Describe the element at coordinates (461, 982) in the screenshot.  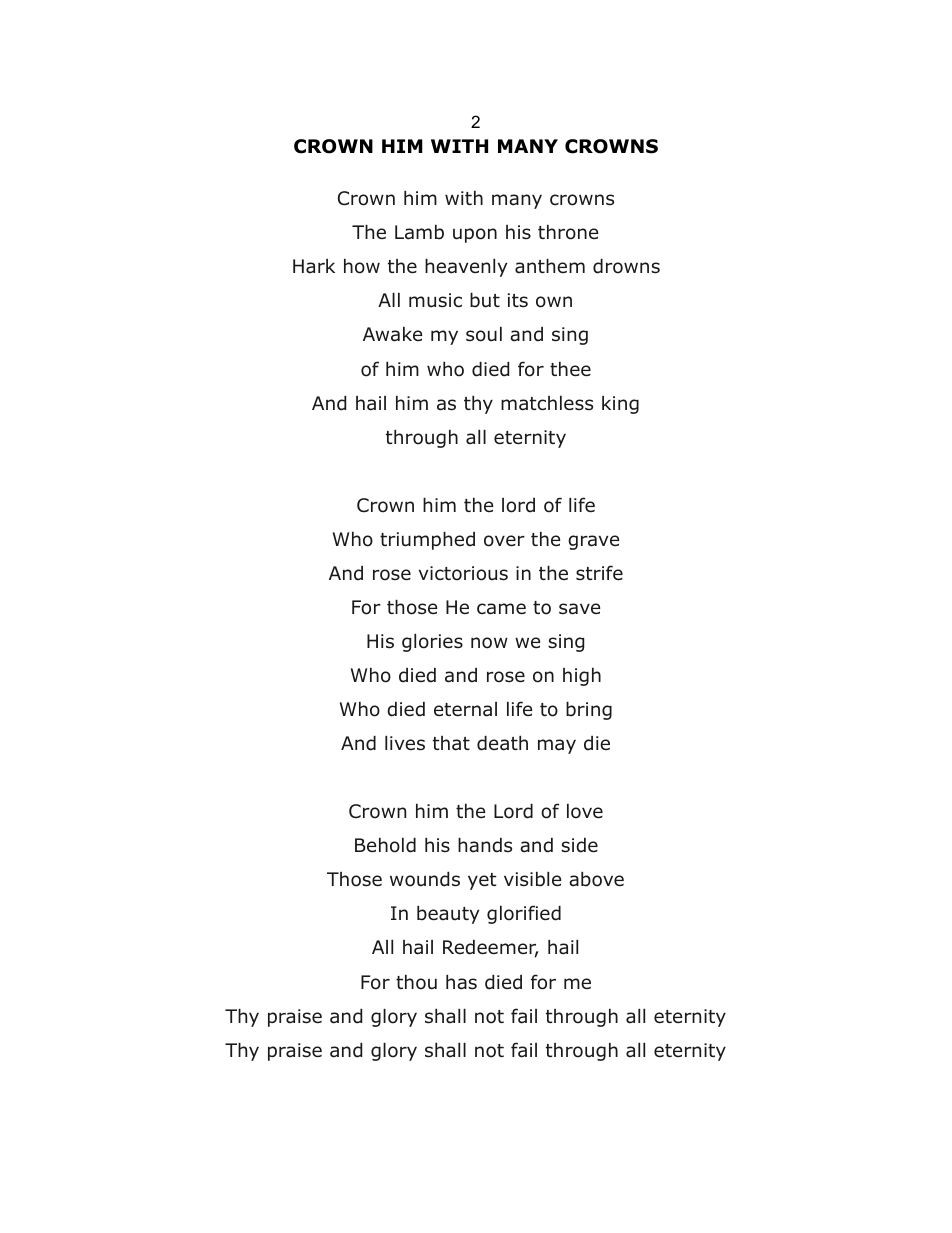
I see `has` at that location.
